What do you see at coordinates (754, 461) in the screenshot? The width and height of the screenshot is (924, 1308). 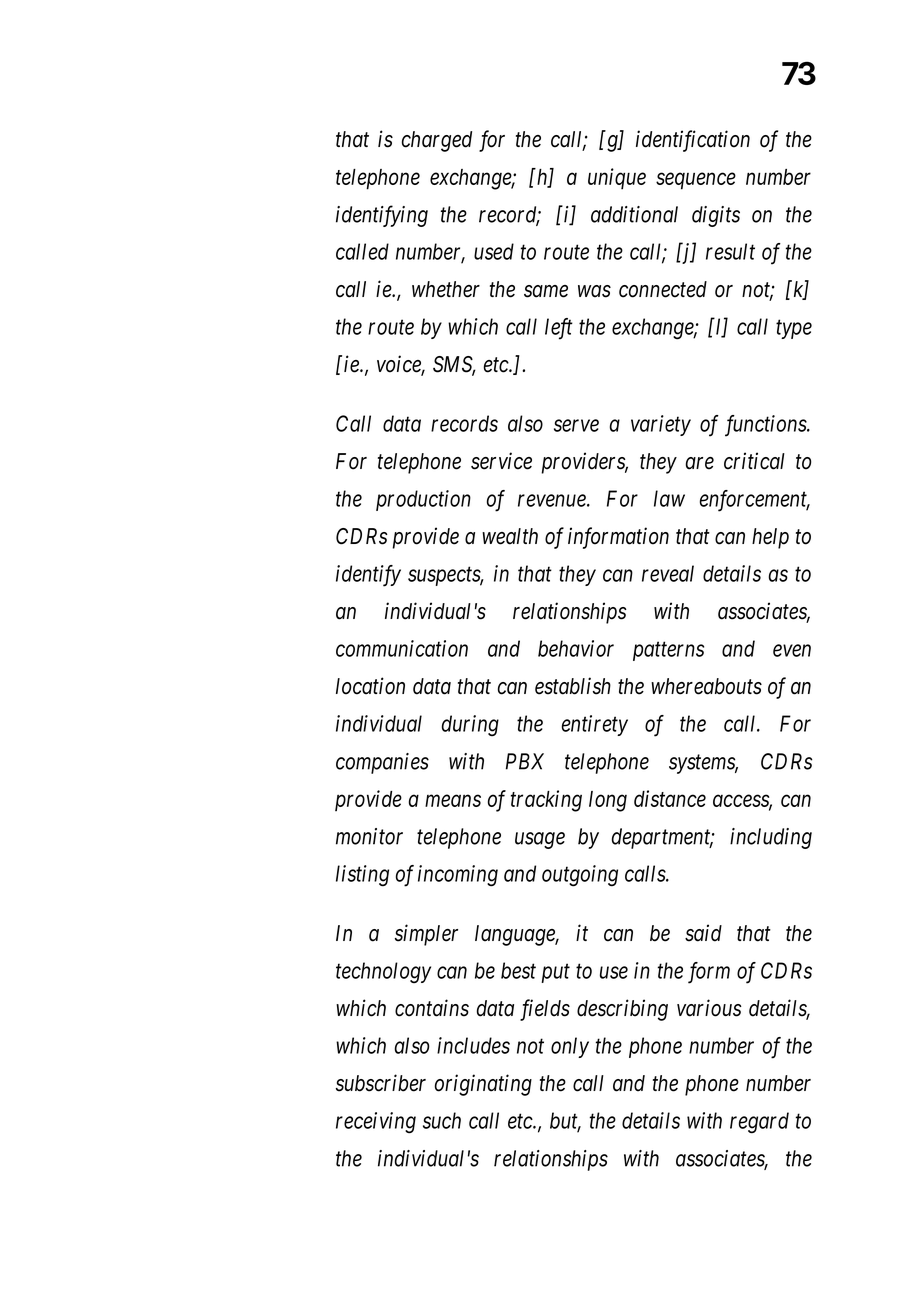 I see `critical` at bounding box center [754, 461].
